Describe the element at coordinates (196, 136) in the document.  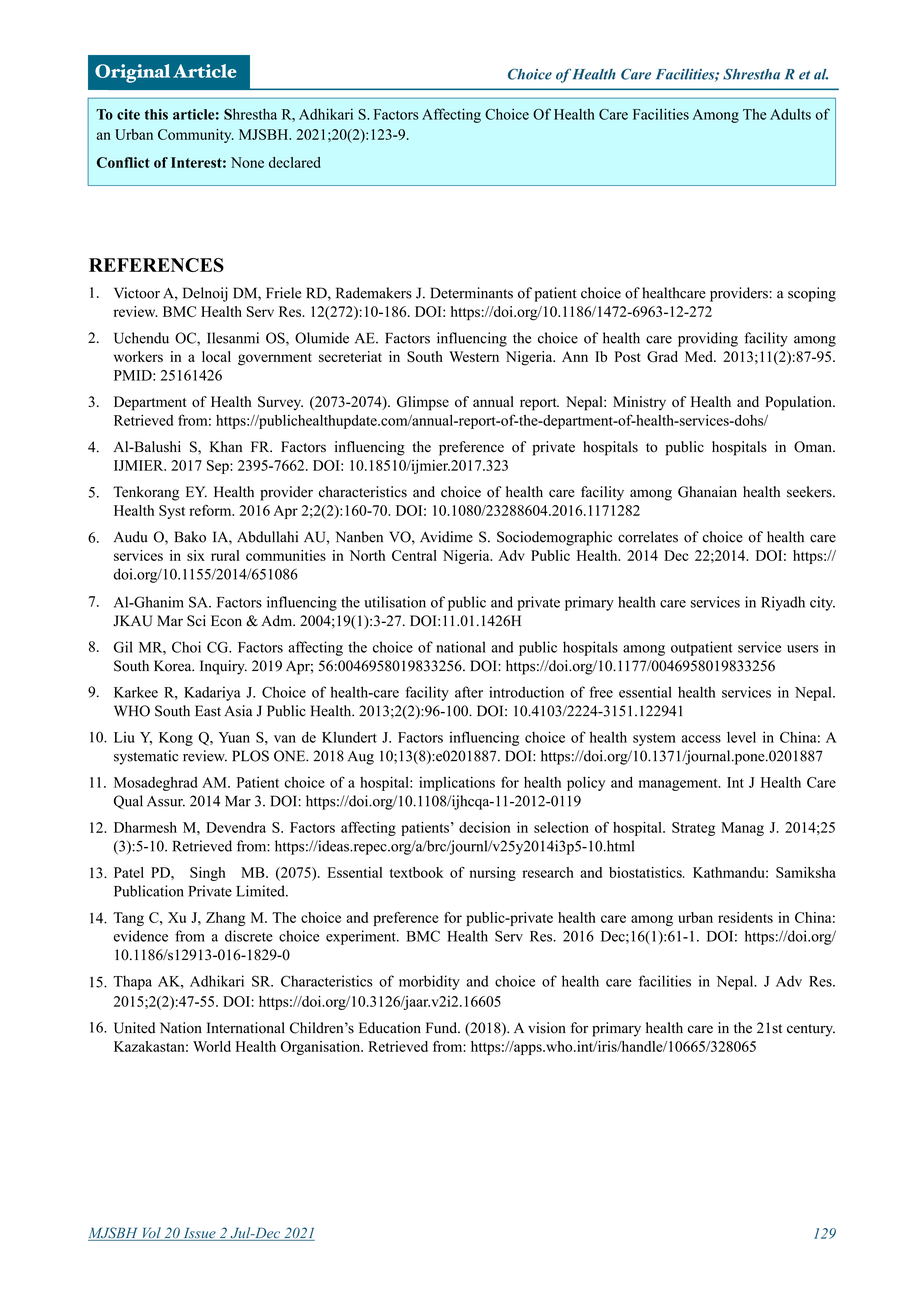
I see `Community` at that location.
